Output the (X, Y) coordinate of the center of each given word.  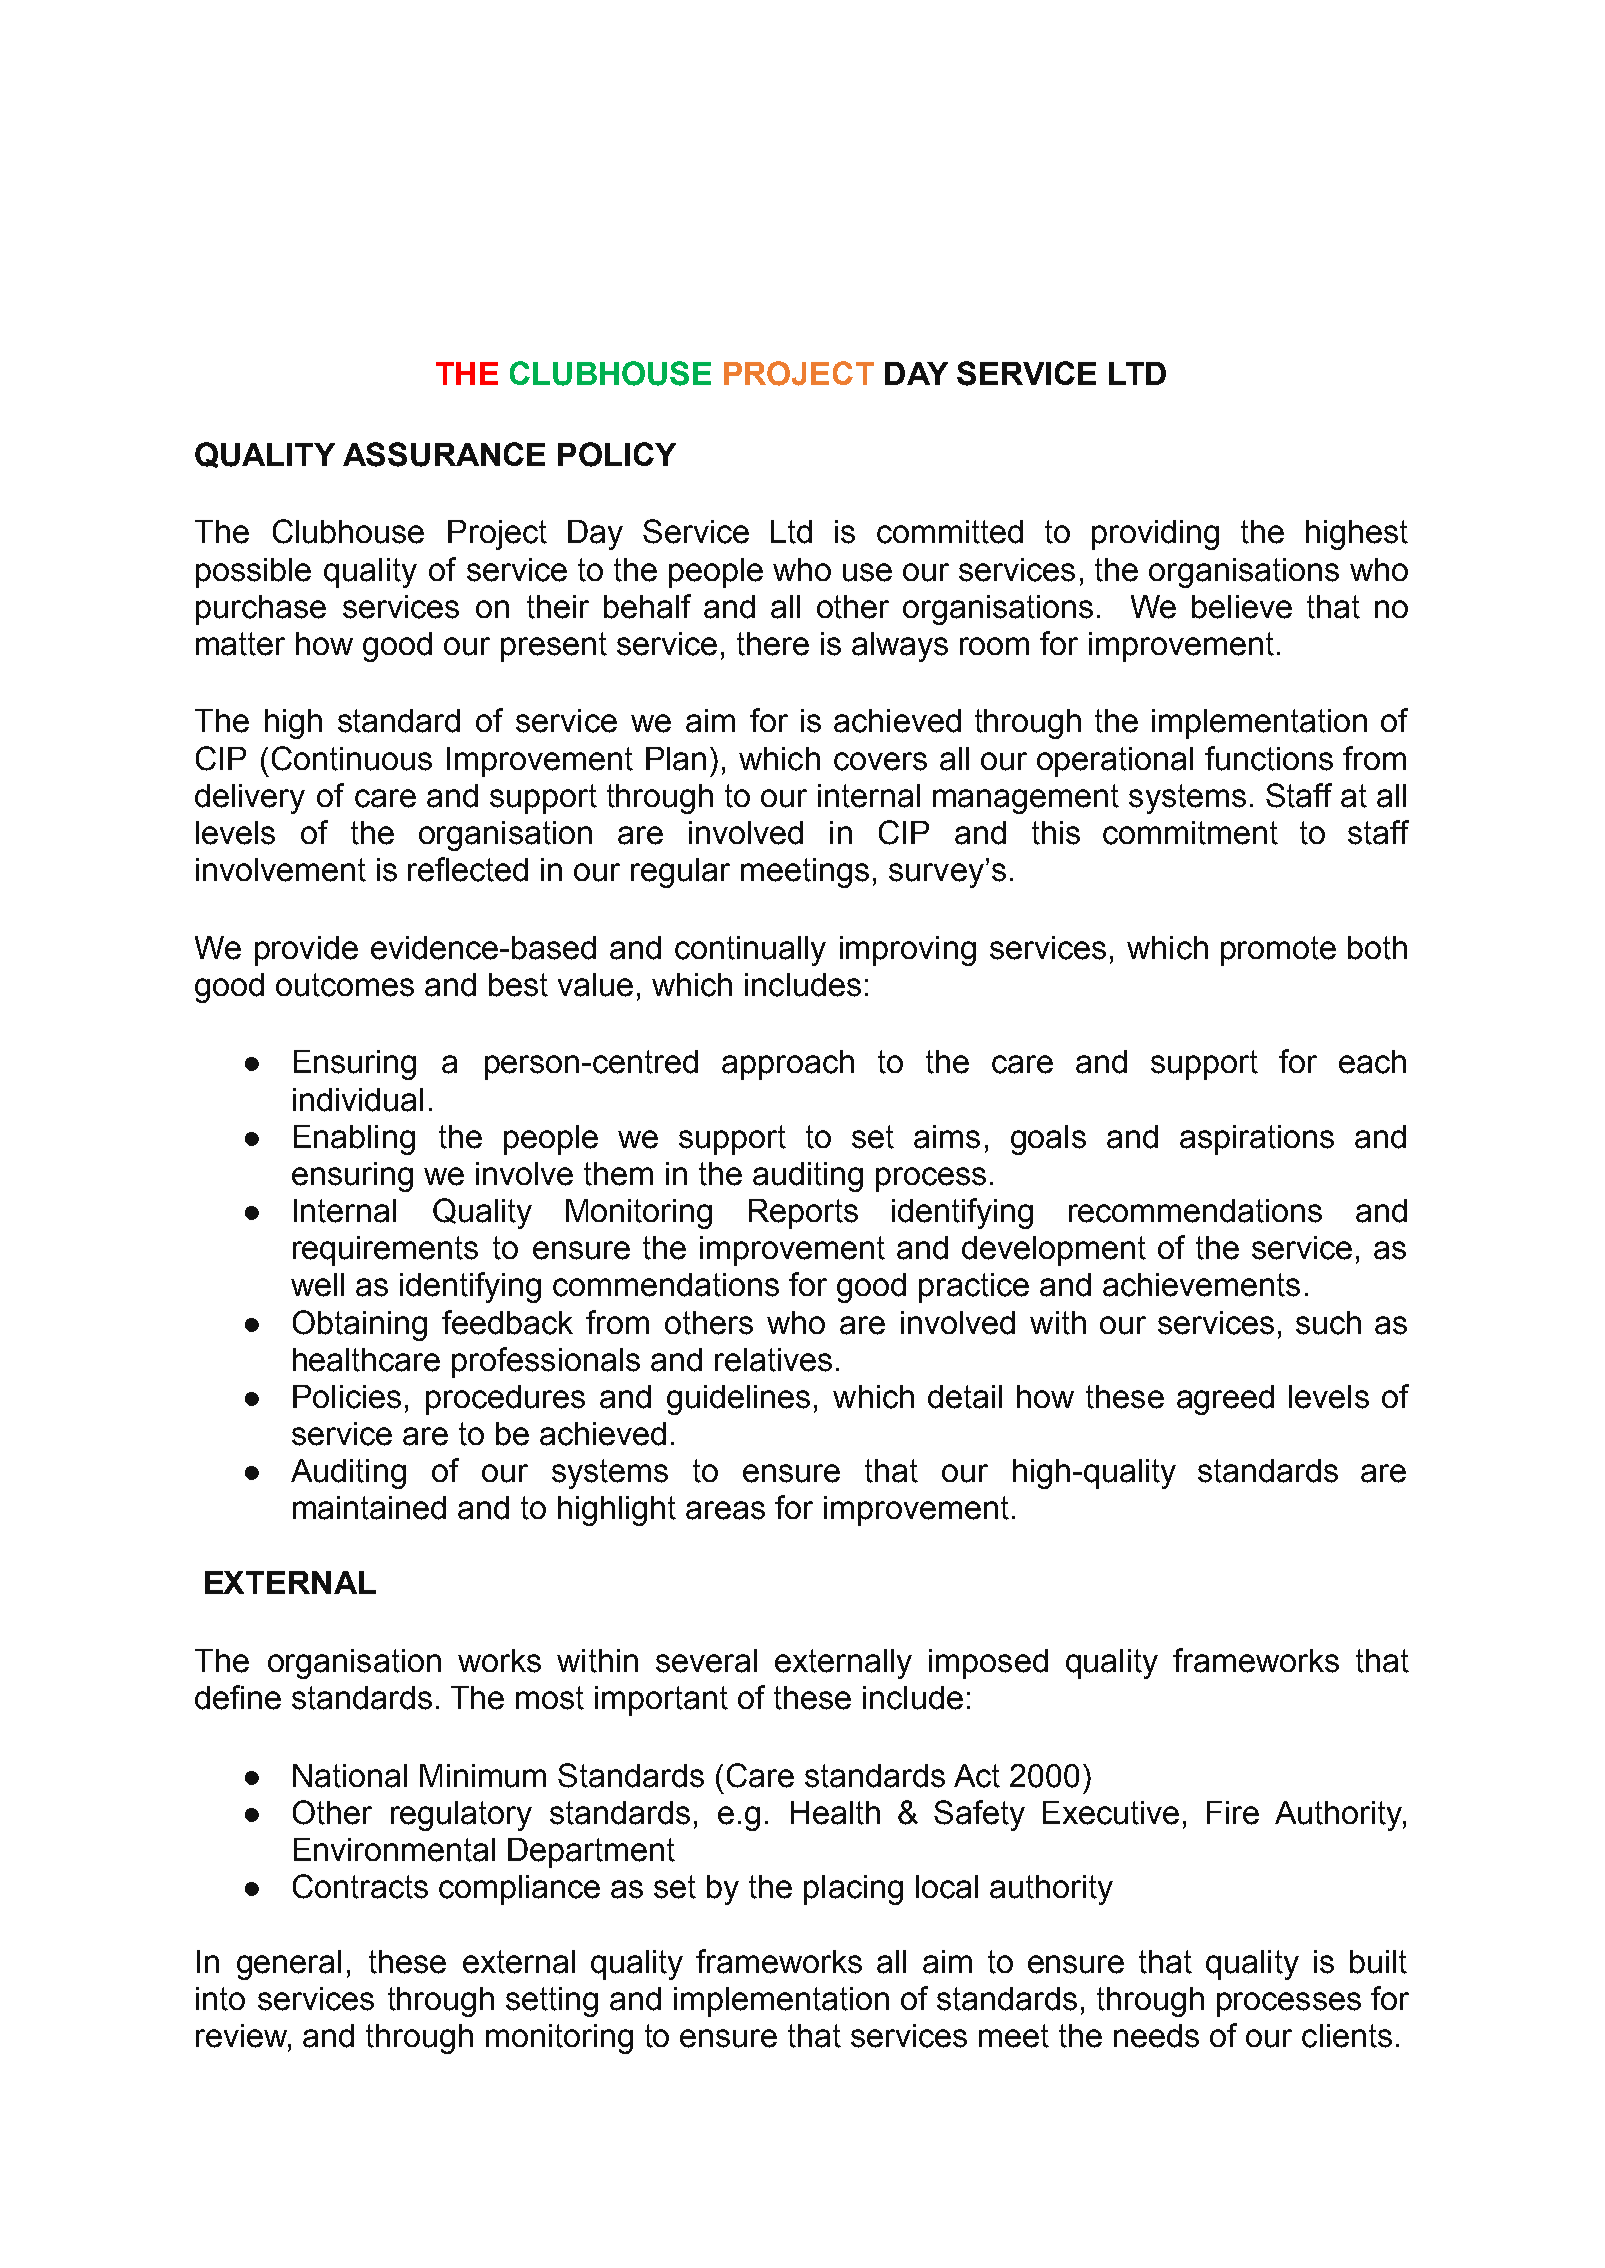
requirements (385, 1251)
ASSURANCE (444, 454)
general (289, 1965)
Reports (803, 1214)
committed (950, 532)
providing (1155, 535)
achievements (1201, 1285)
